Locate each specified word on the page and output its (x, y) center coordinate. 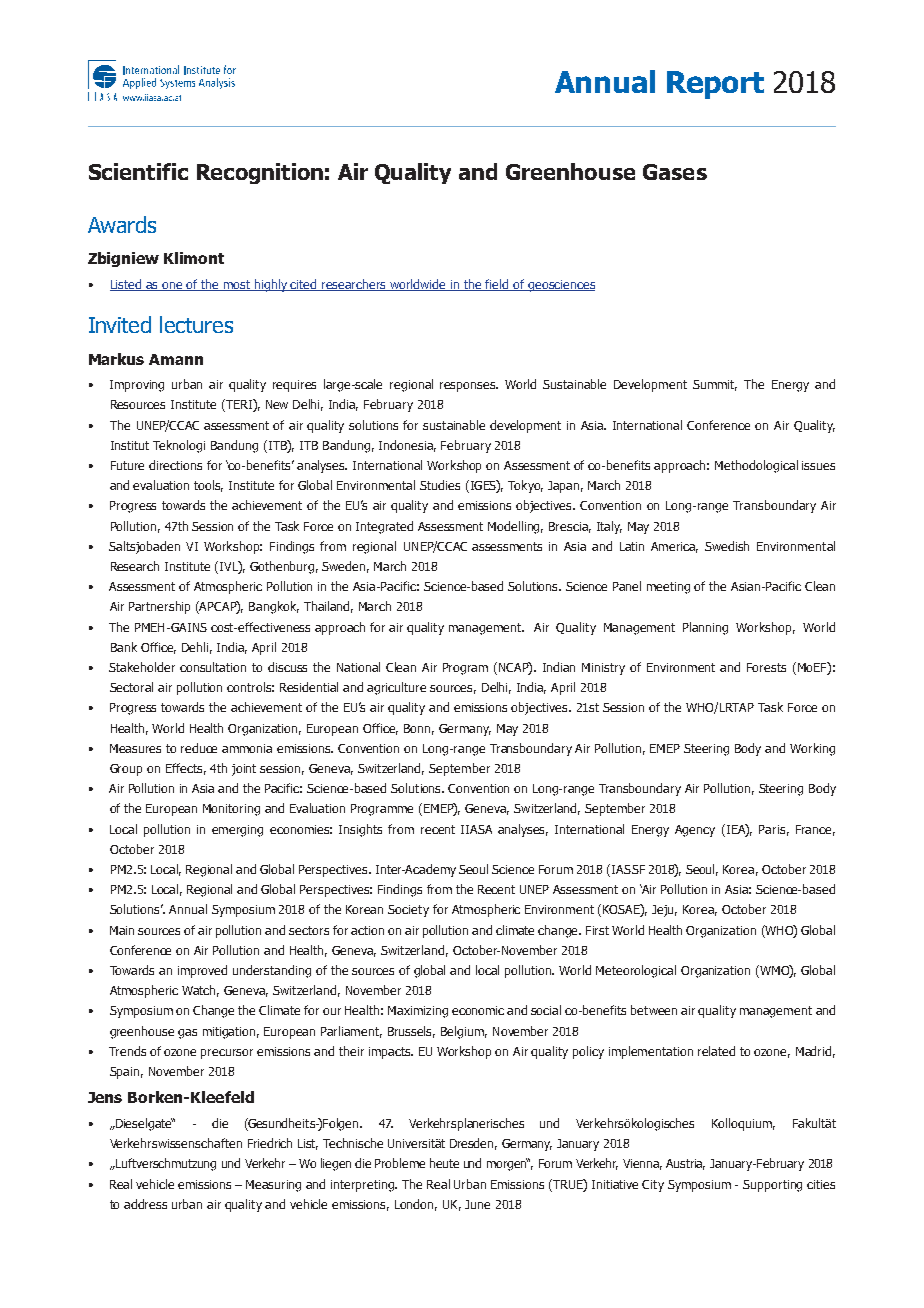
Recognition (260, 173)
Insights (360, 830)
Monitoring (231, 810)
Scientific (138, 171)
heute (444, 1163)
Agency (695, 831)
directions (175, 465)
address (145, 1204)
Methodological (756, 466)
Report (715, 85)
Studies (440, 485)
